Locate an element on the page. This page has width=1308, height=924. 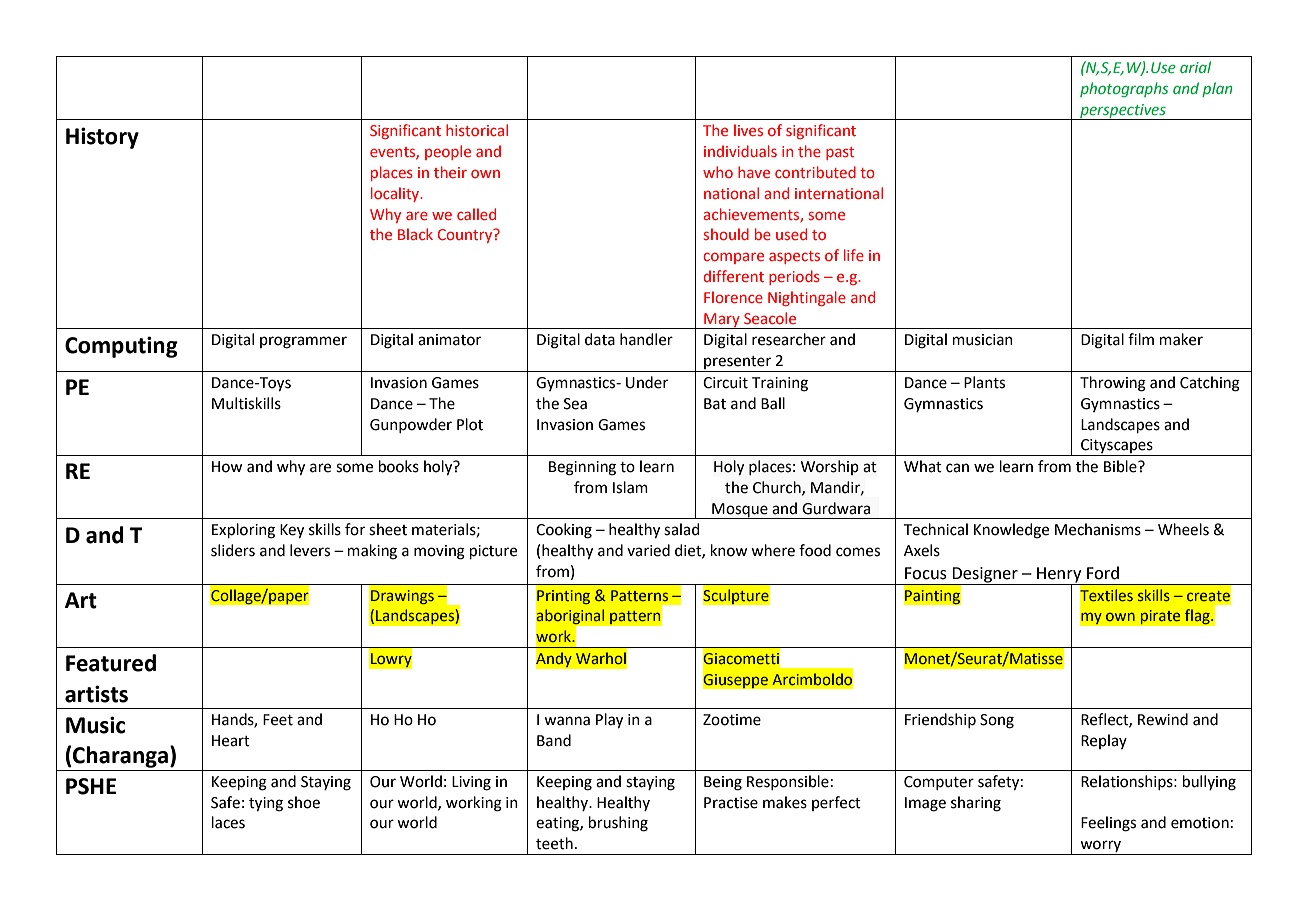
Exploring is located at coordinates (243, 531).
